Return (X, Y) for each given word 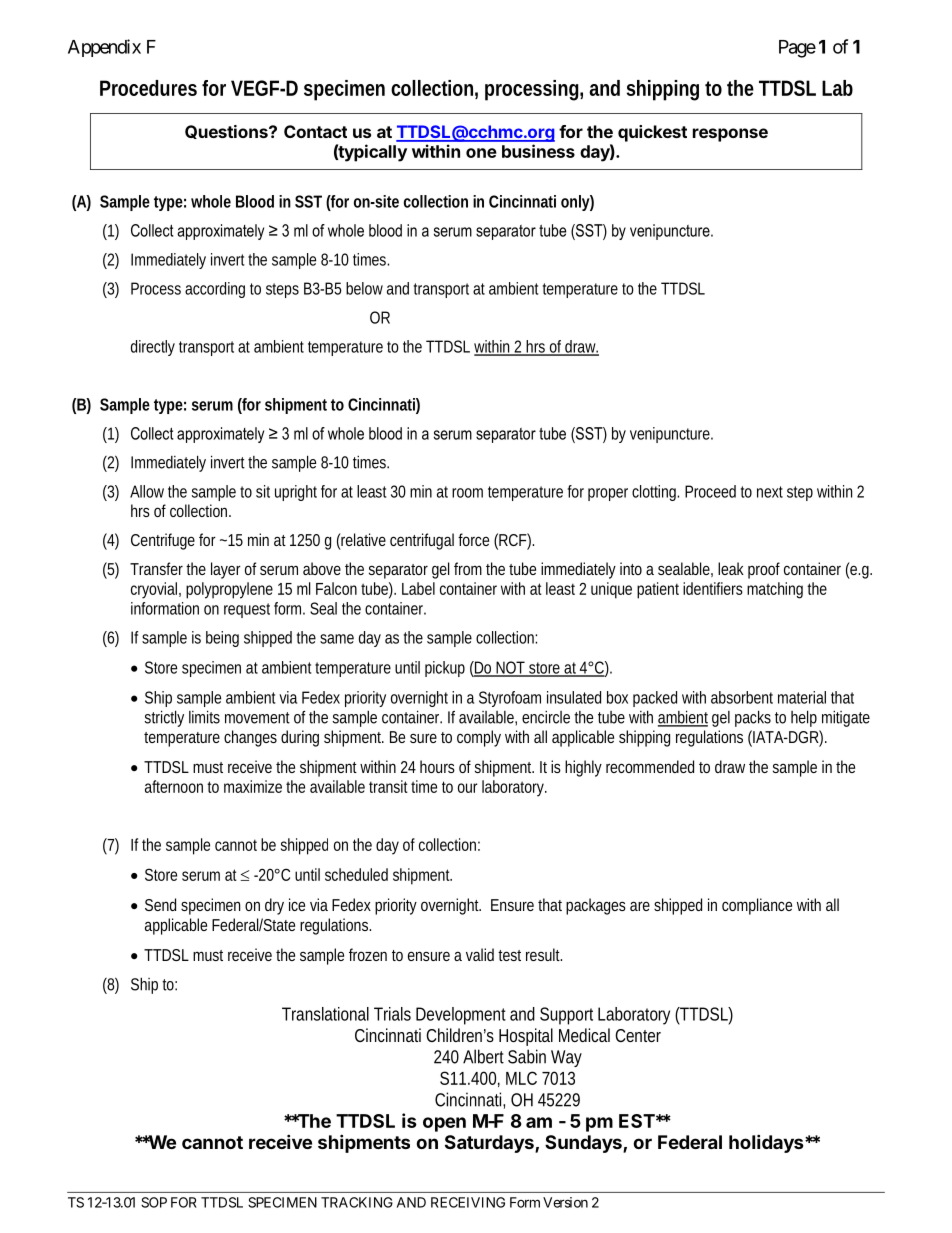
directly (153, 348)
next (770, 492)
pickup (445, 669)
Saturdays (490, 1144)
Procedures (148, 88)
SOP (154, 1202)
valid (480, 954)
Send (160, 904)
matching (775, 590)
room (467, 493)
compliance (757, 906)
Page (797, 49)
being (222, 639)
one (481, 153)
